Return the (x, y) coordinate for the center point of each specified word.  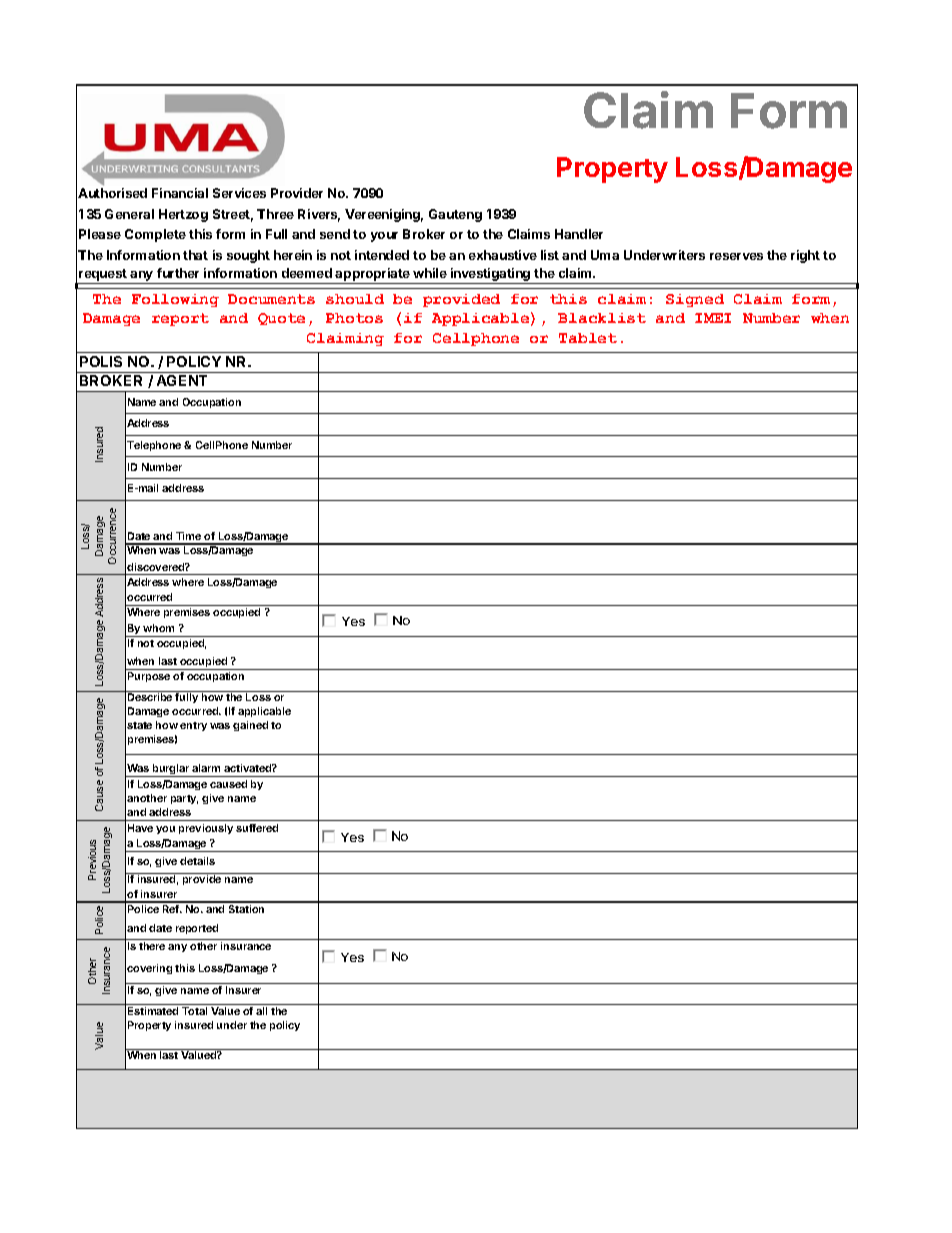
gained (250, 726)
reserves (736, 256)
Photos (354, 318)
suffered (257, 828)
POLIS (101, 361)
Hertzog (183, 215)
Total (194, 1011)
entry (193, 726)
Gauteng (455, 215)
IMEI (713, 318)
